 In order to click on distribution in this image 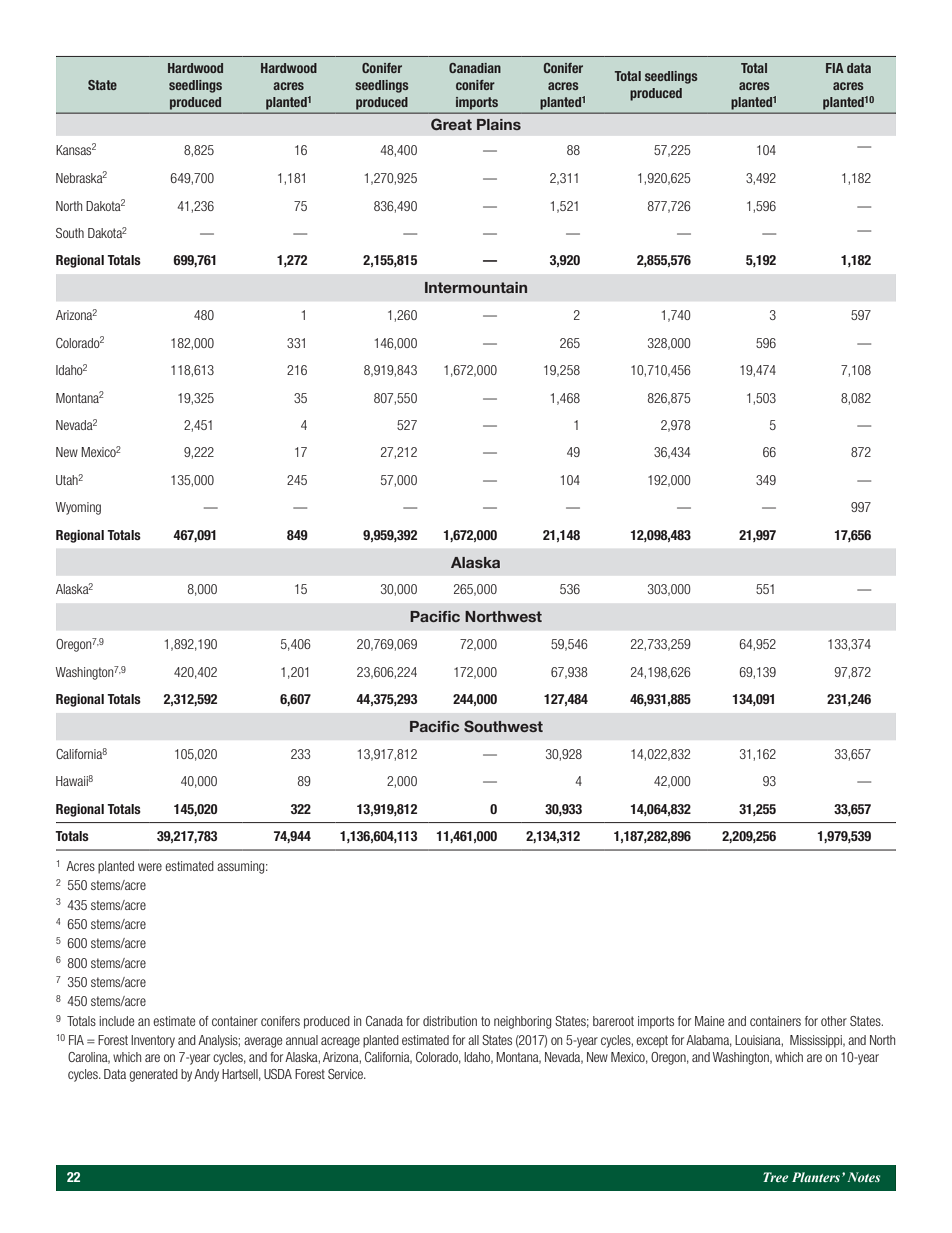, I will do `click(450, 1021)`.
